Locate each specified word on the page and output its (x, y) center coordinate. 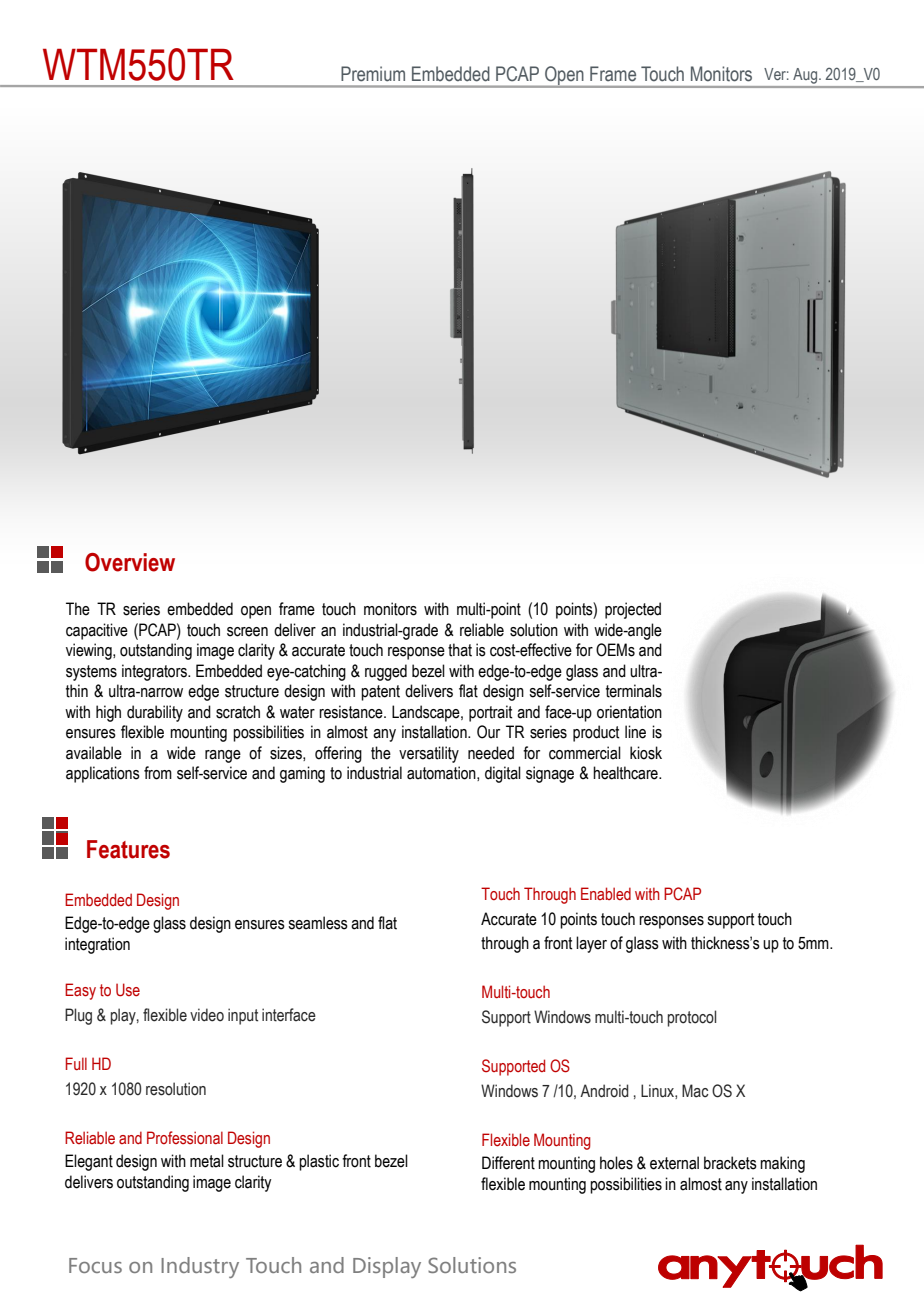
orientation (629, 712)
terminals (634, 691)
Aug (807, 76)
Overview (130, 562)
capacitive (97, 631)
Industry (200, 1267)
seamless (318, 923)
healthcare (626, 773)
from (158, 773)
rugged (386, 672)
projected (633, 610)
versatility (429, 754)
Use (128, 990)
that (460, 650)
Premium (373, 74)
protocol (692, 1018)
